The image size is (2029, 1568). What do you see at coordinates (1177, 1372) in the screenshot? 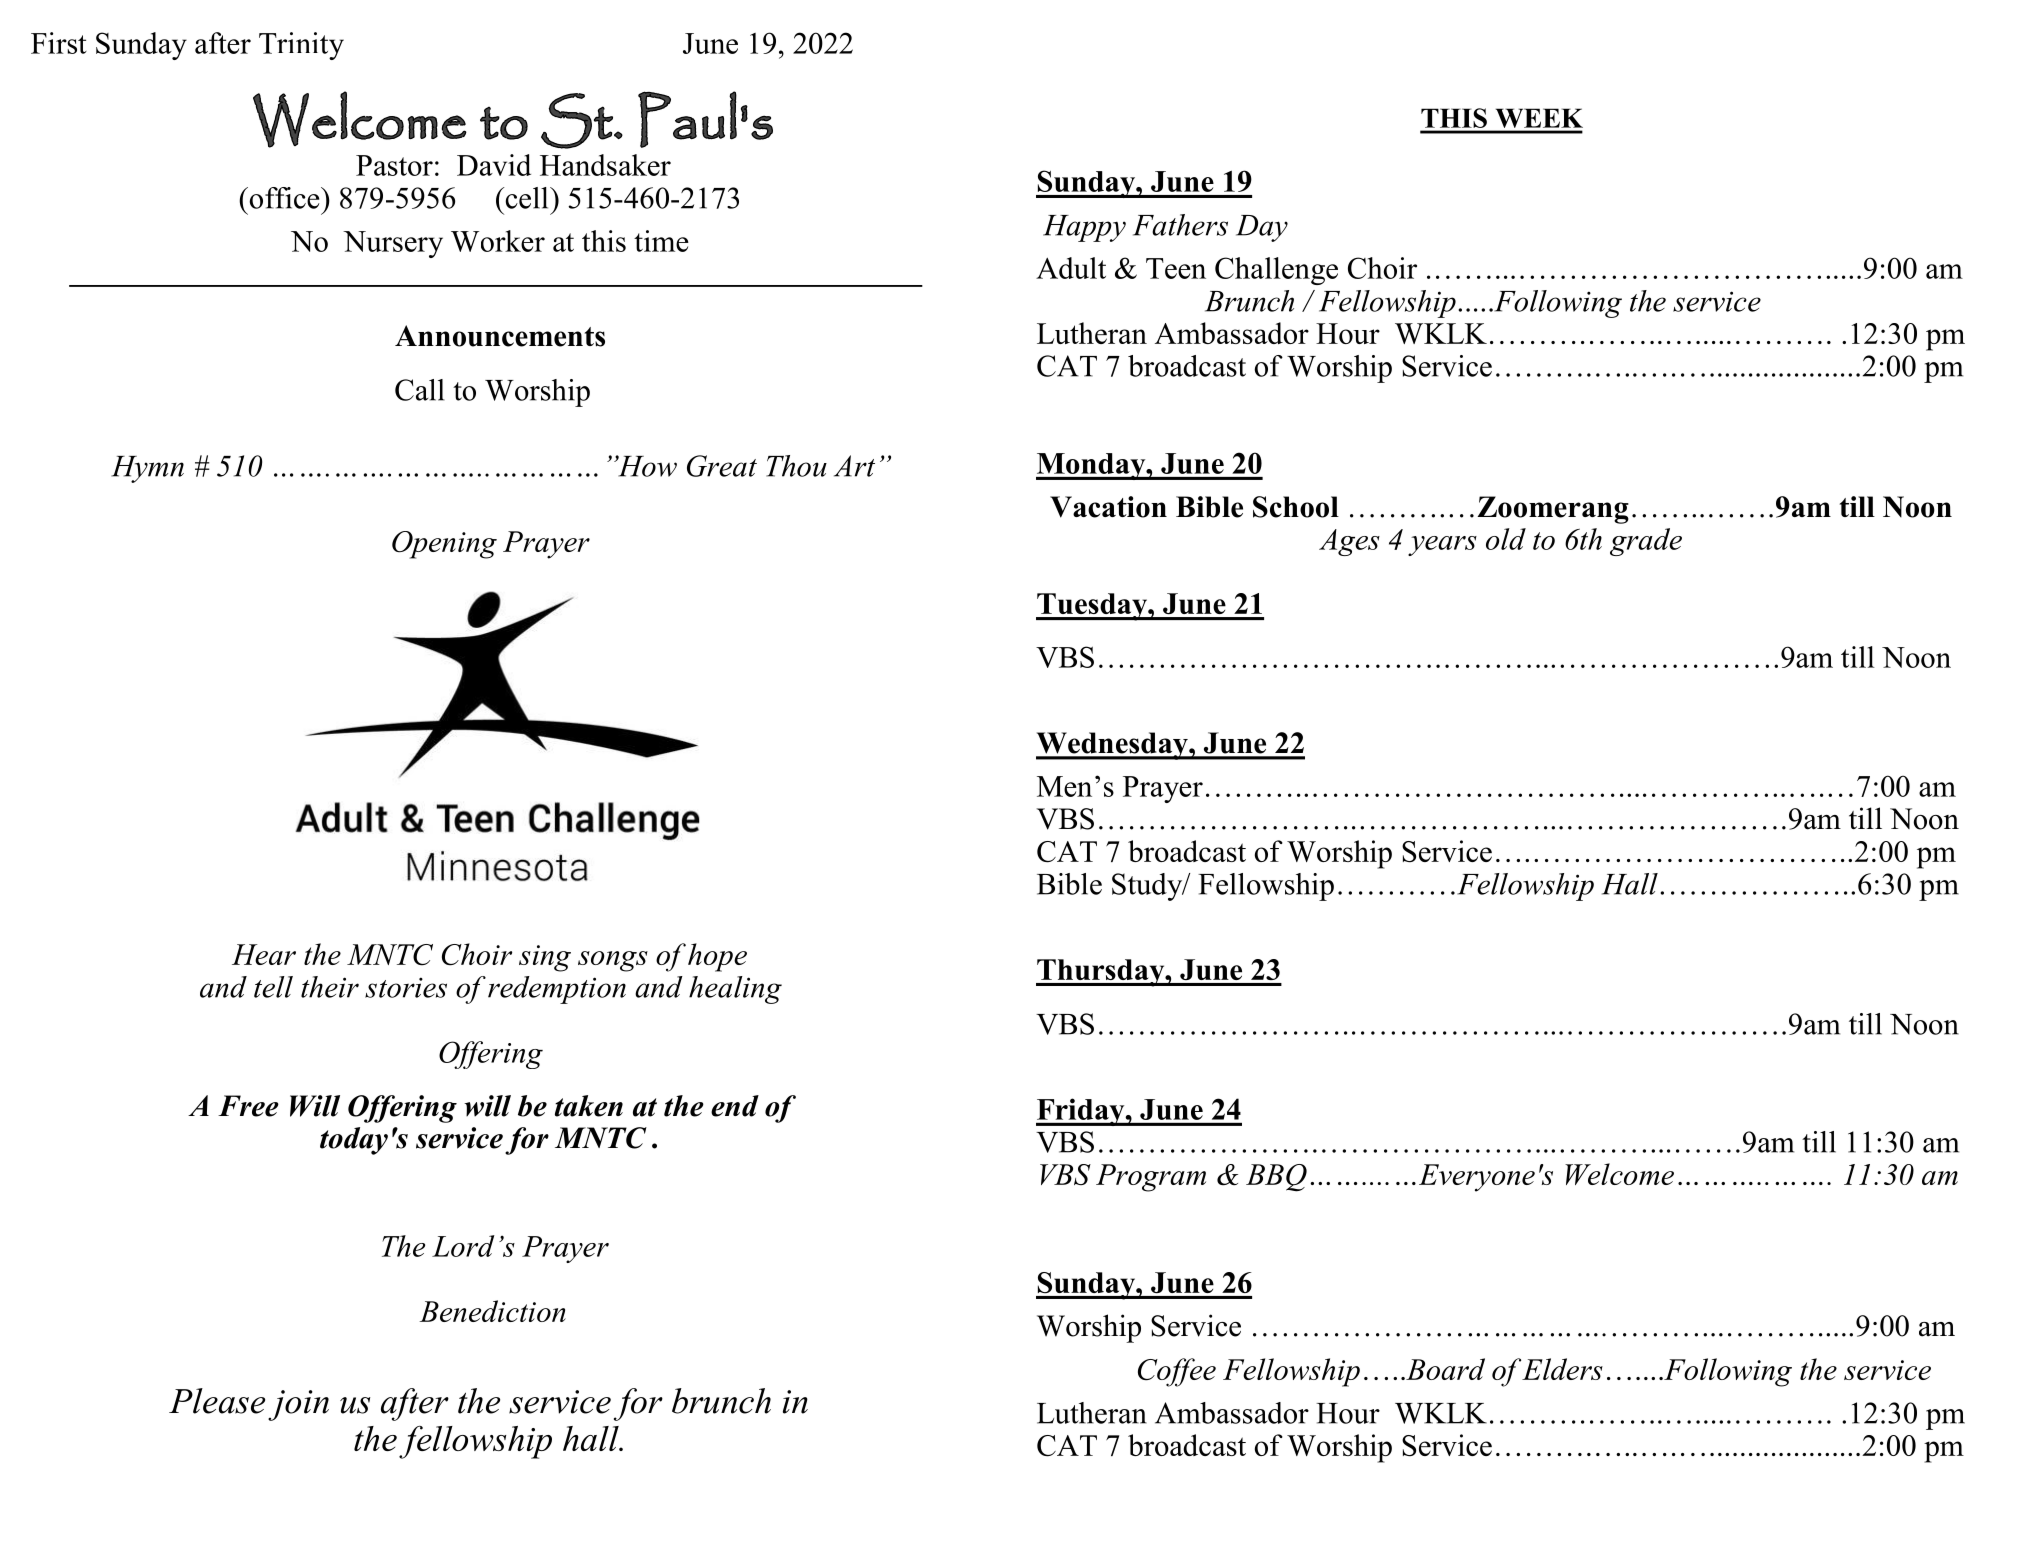
I see `Coffee` at bounding box center [1177, 1372].
